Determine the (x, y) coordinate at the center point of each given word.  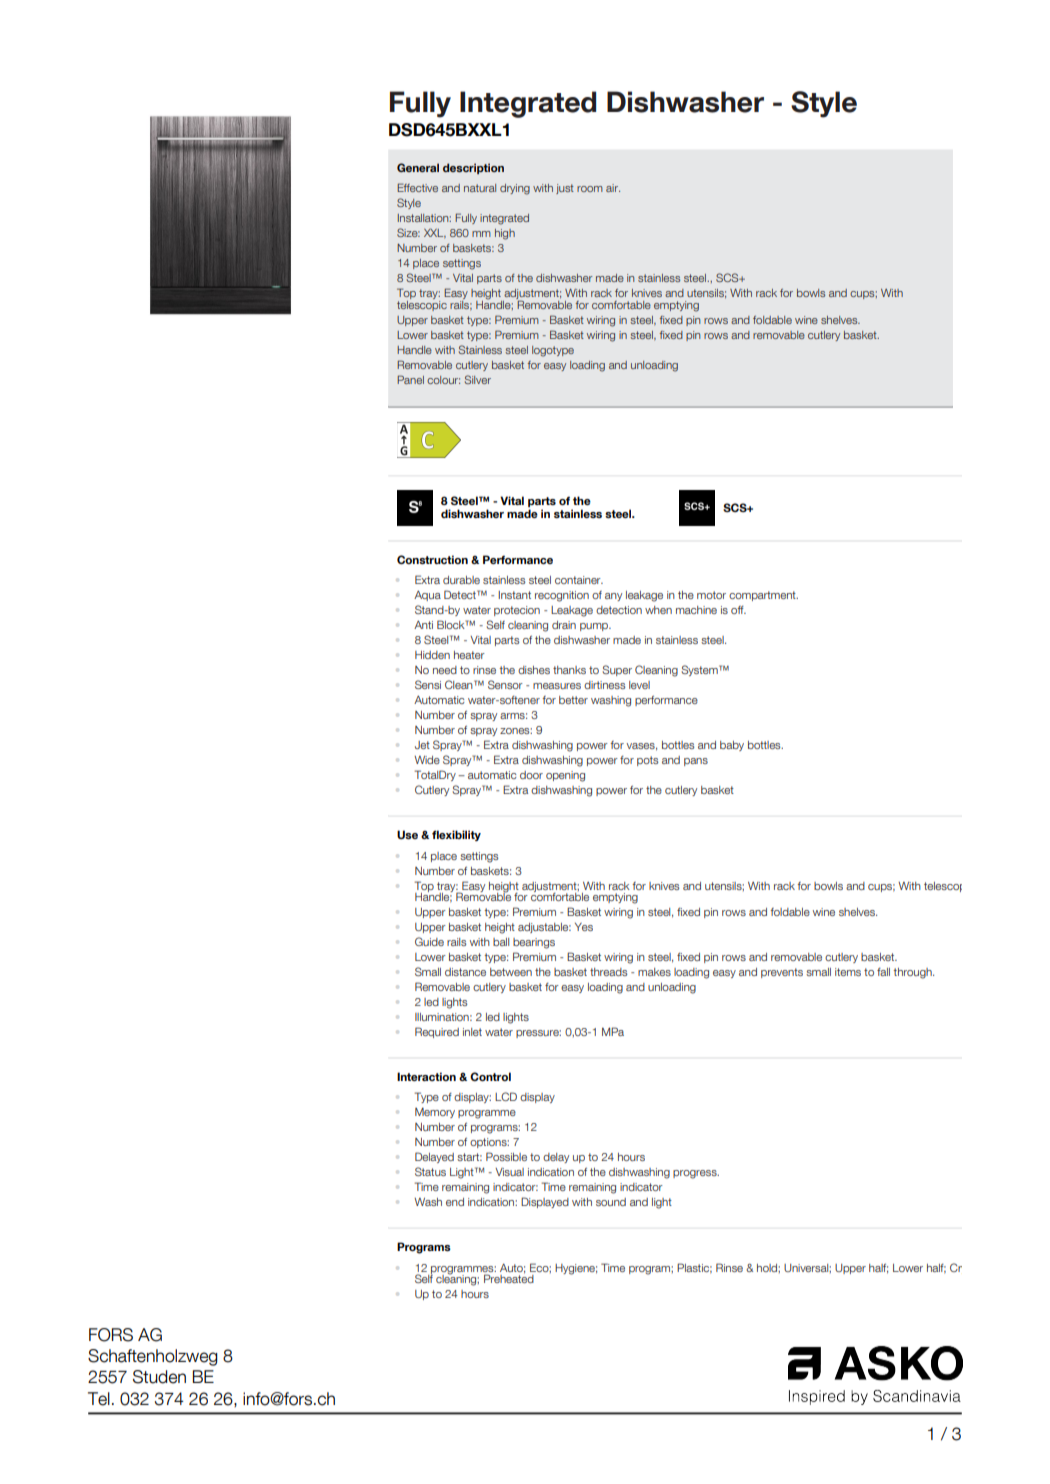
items (848, 972)
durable (461, 580)
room (590, 189)
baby (732, 746)
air (613, 188)
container (579, 580)
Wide (427, 760)
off (738, 610)
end (455, 1202)
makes (654, 972)
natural (480, 188)
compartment (763, 596)
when (658, 610)
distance (465, 972)
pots (648, 761)
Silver (478, 379)
